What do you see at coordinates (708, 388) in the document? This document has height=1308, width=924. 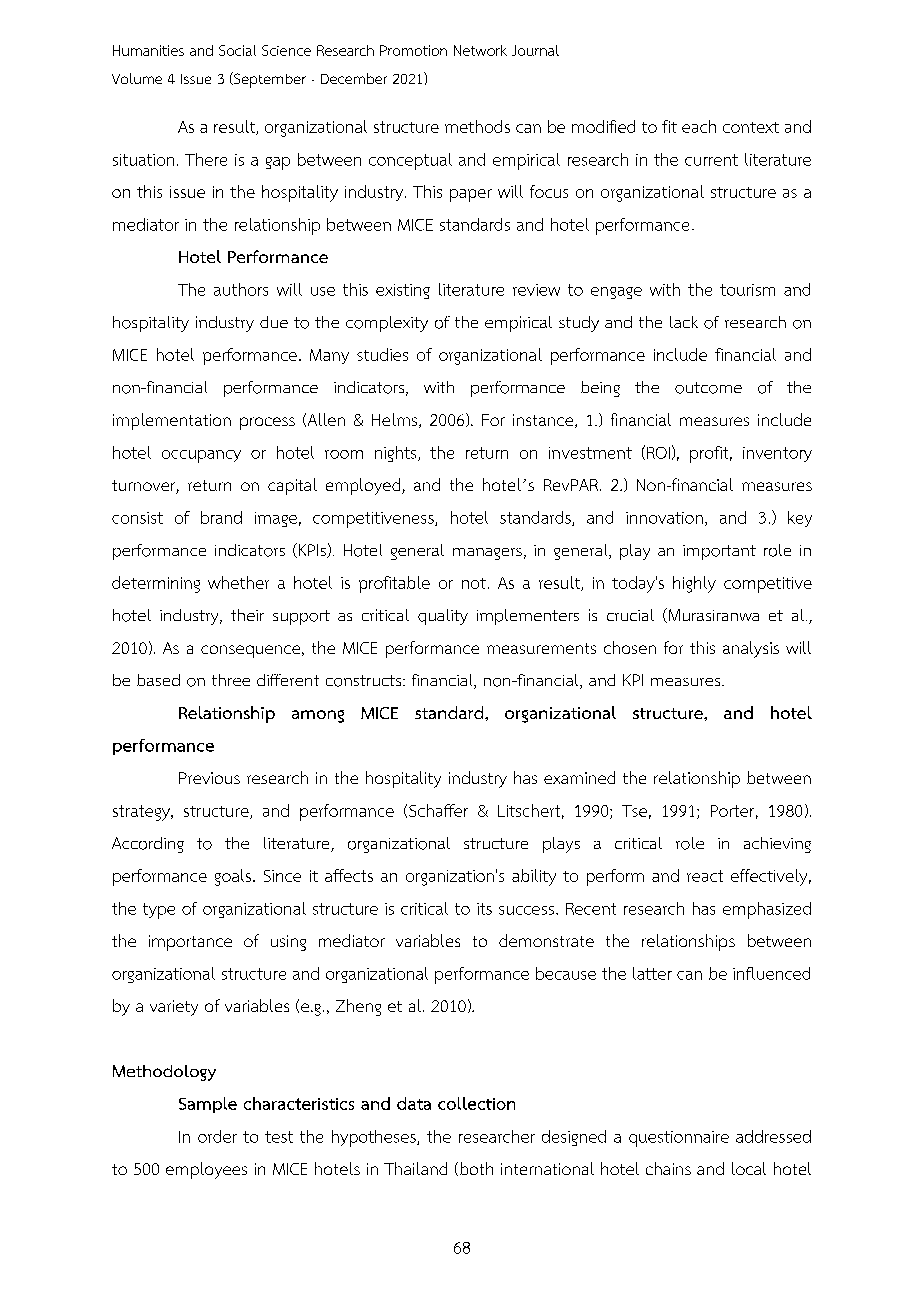 I see `outcome` at bounding box center [708, 388].
